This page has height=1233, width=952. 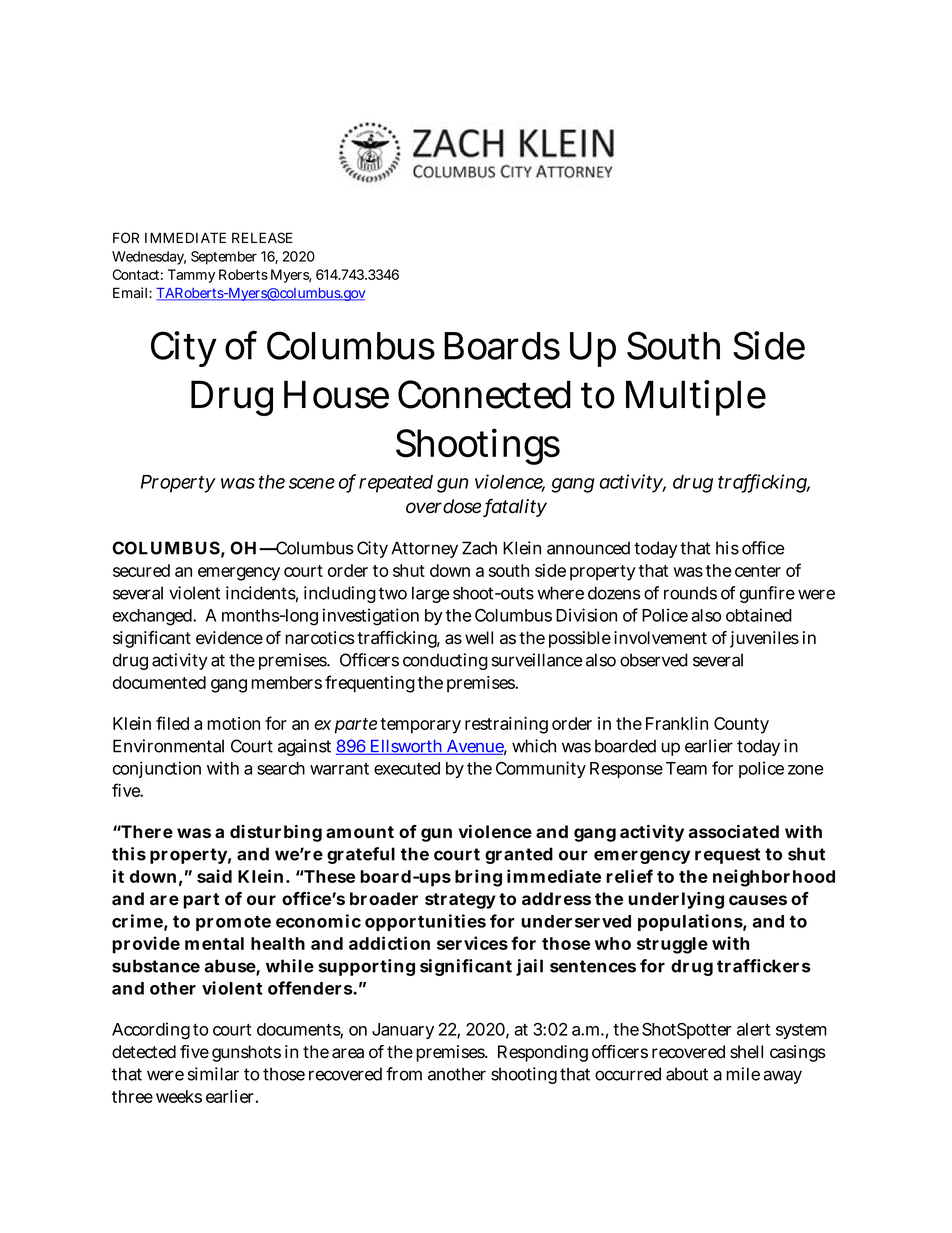 I want to click on similar, so click(x=213, y=1074).
